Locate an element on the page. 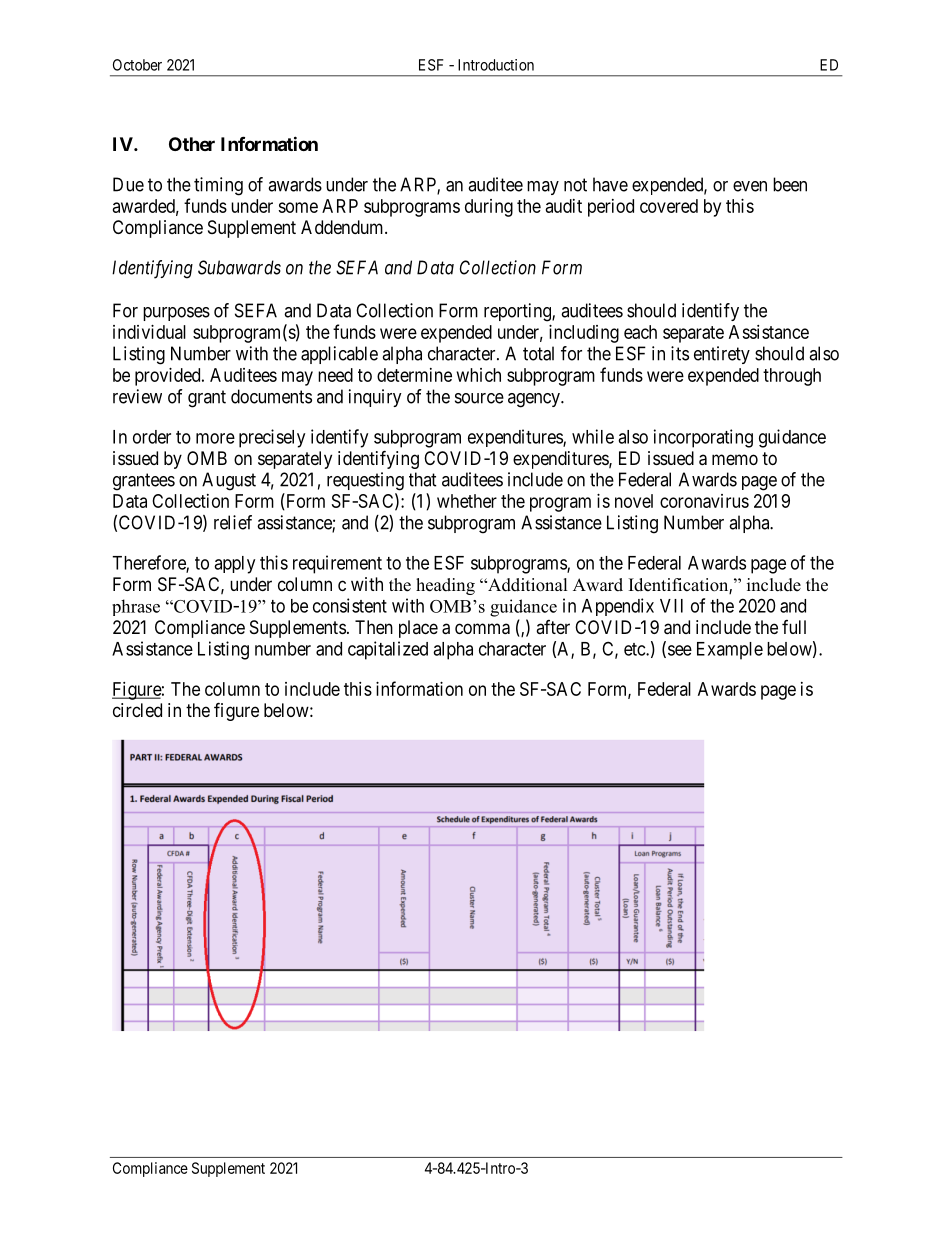 The height and width of the page is (1233, 952). even is located at coordinates (750, 186).
